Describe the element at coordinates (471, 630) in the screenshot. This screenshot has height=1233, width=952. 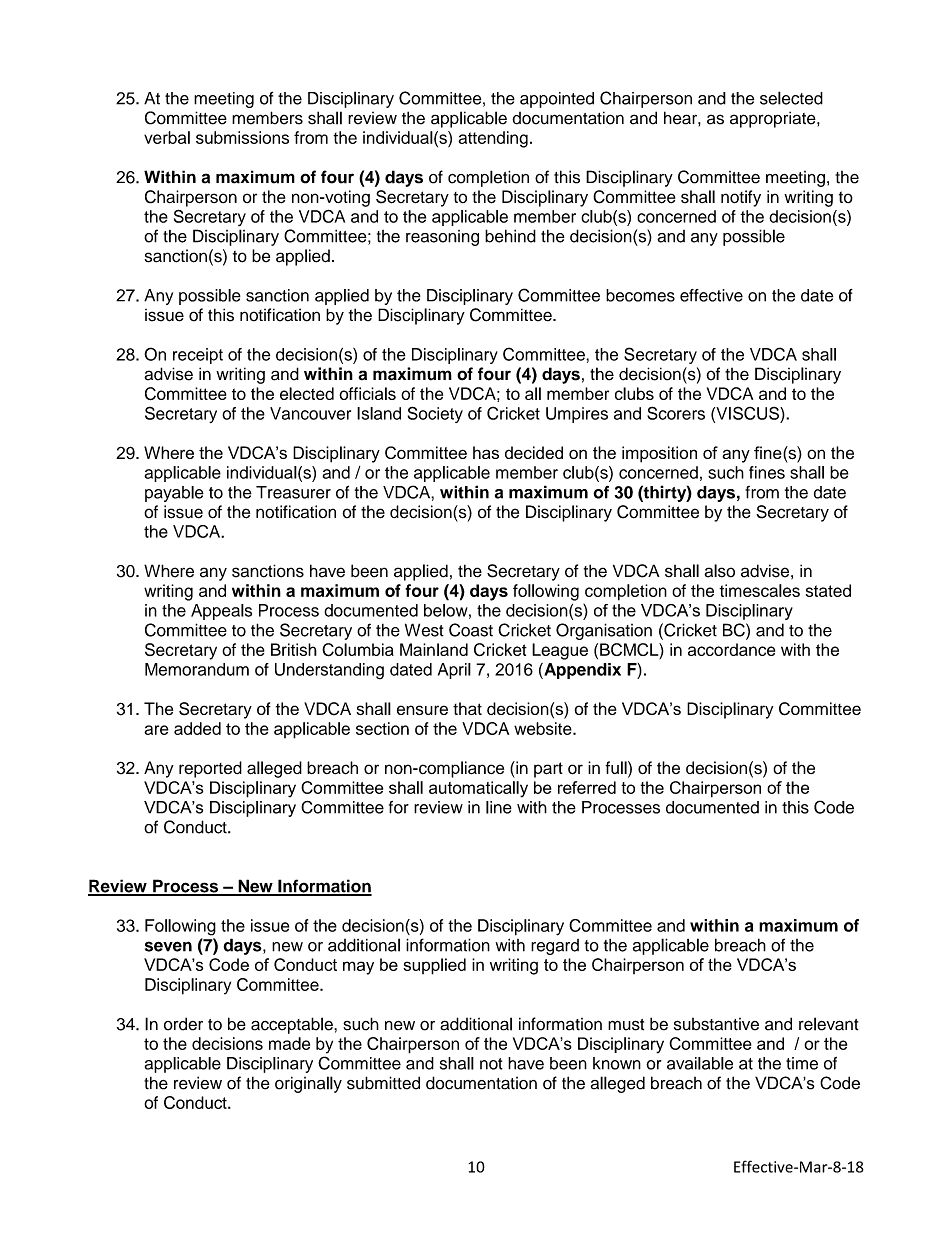
I see `Coast` at that location.
